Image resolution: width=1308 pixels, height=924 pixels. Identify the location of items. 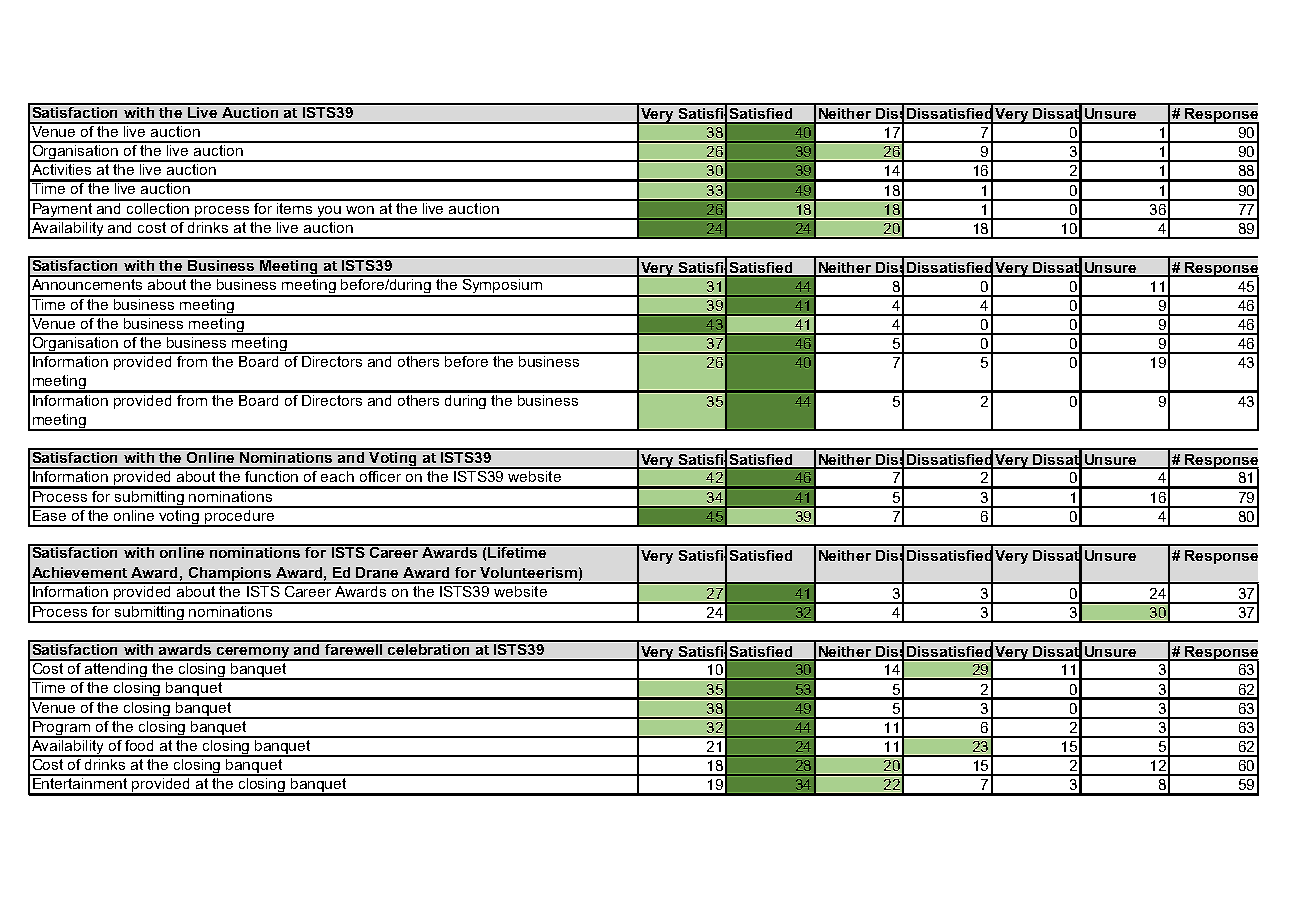
(295, 207).
